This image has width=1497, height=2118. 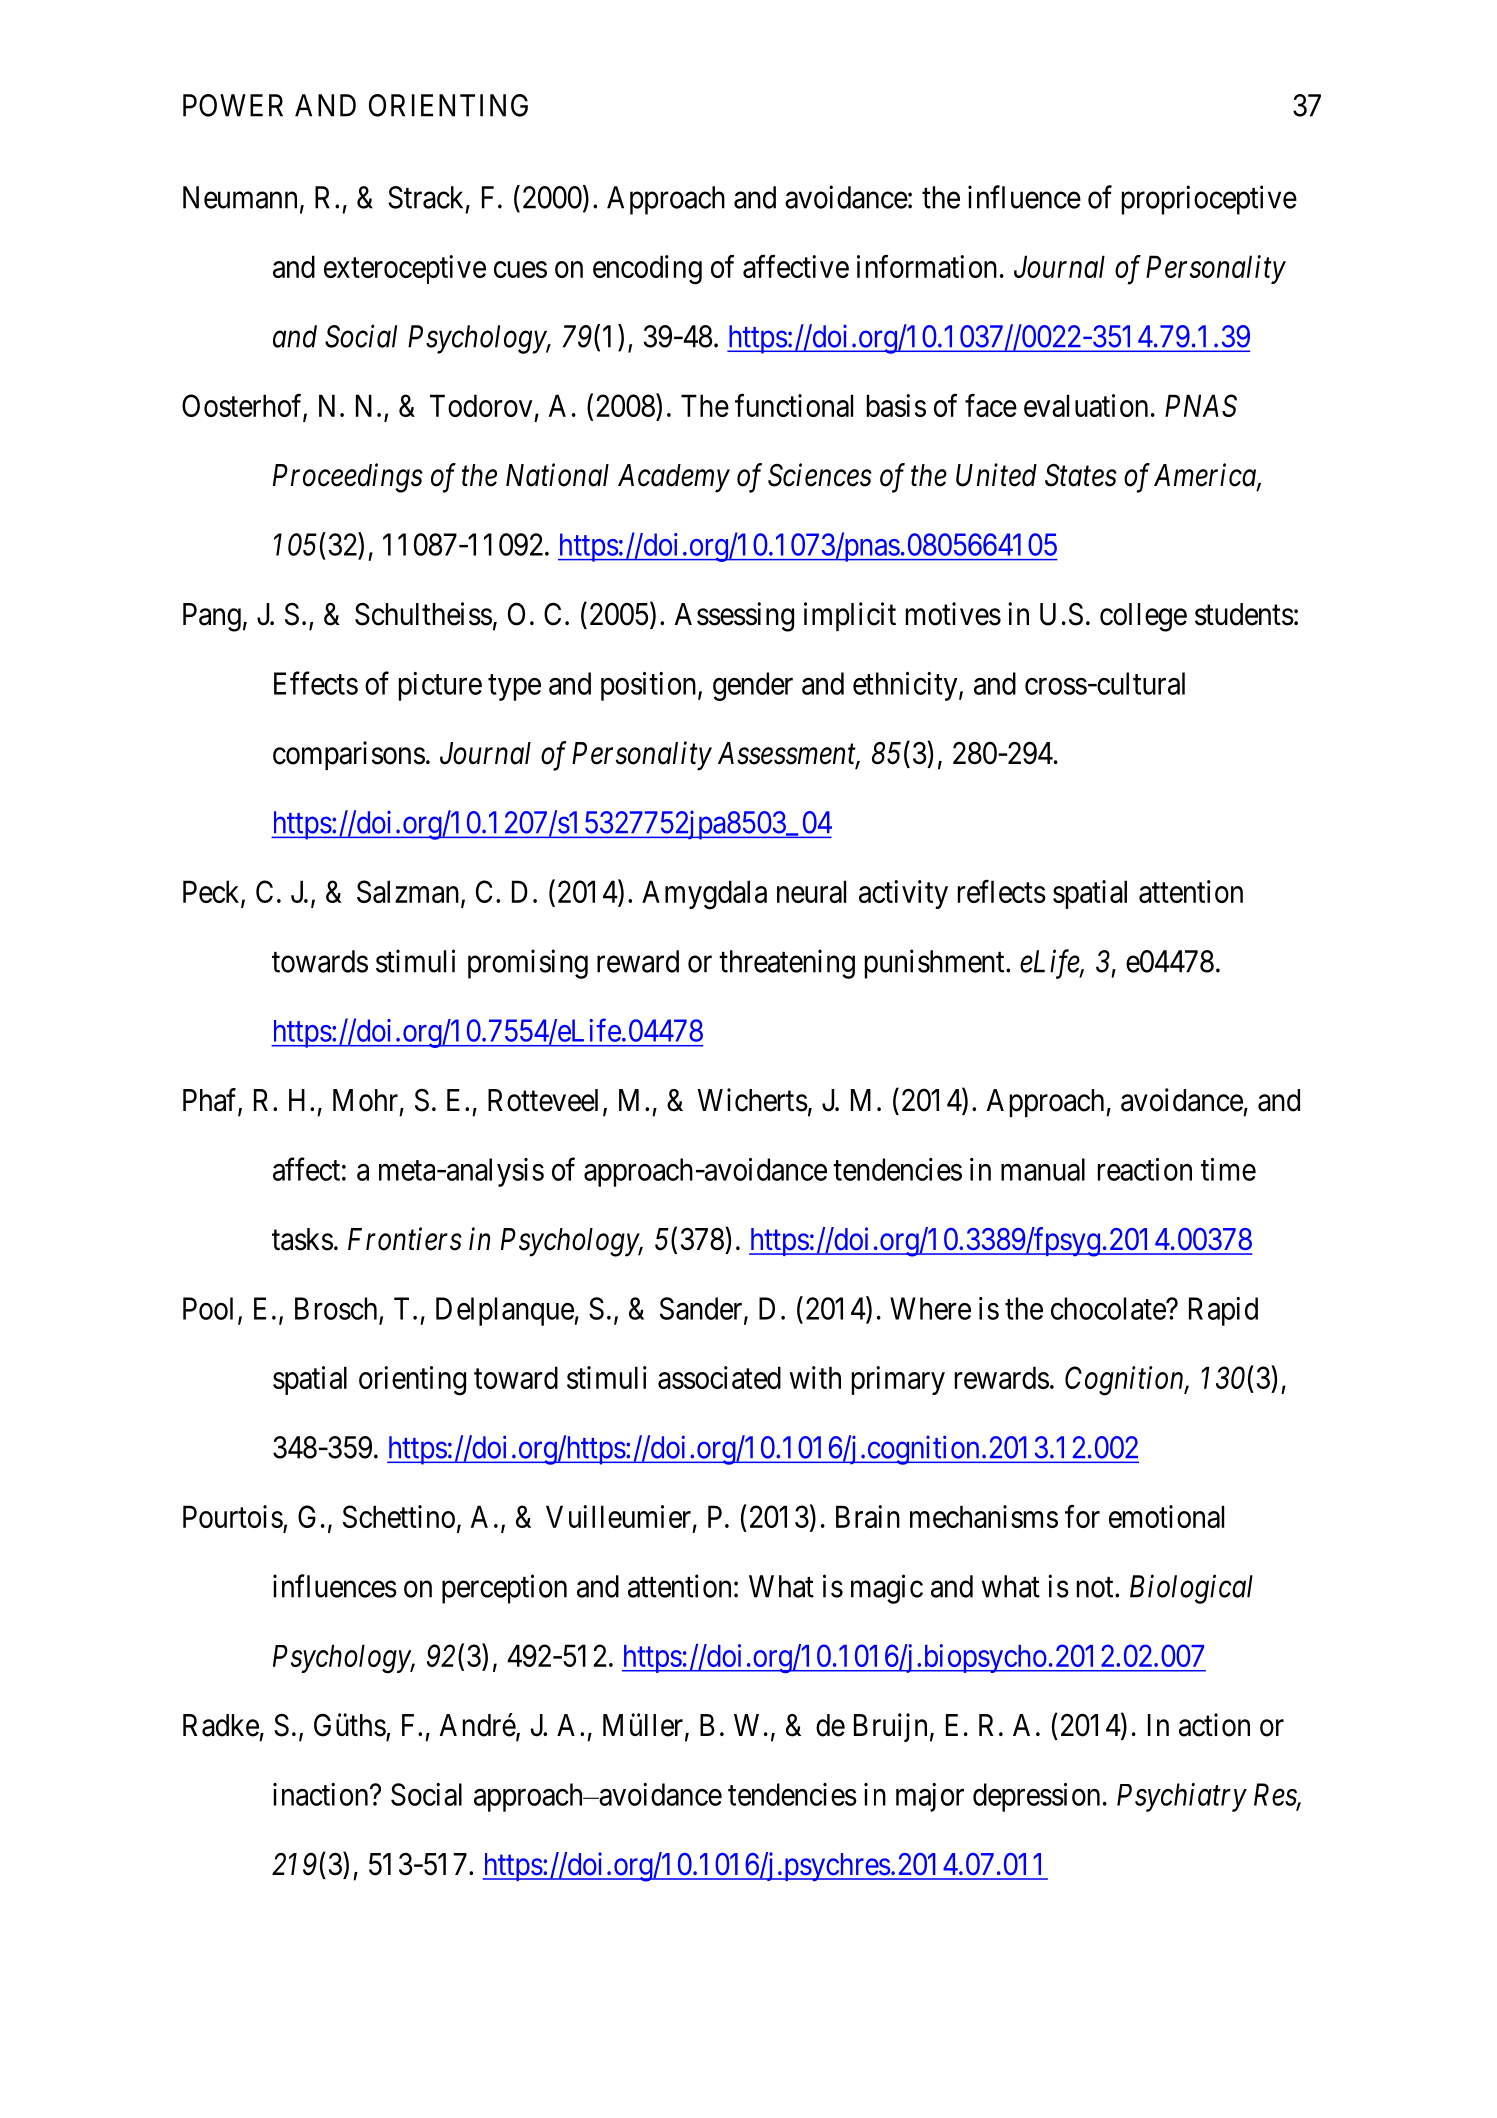 I want to click on Neumann, so click(x=240, y=197).
